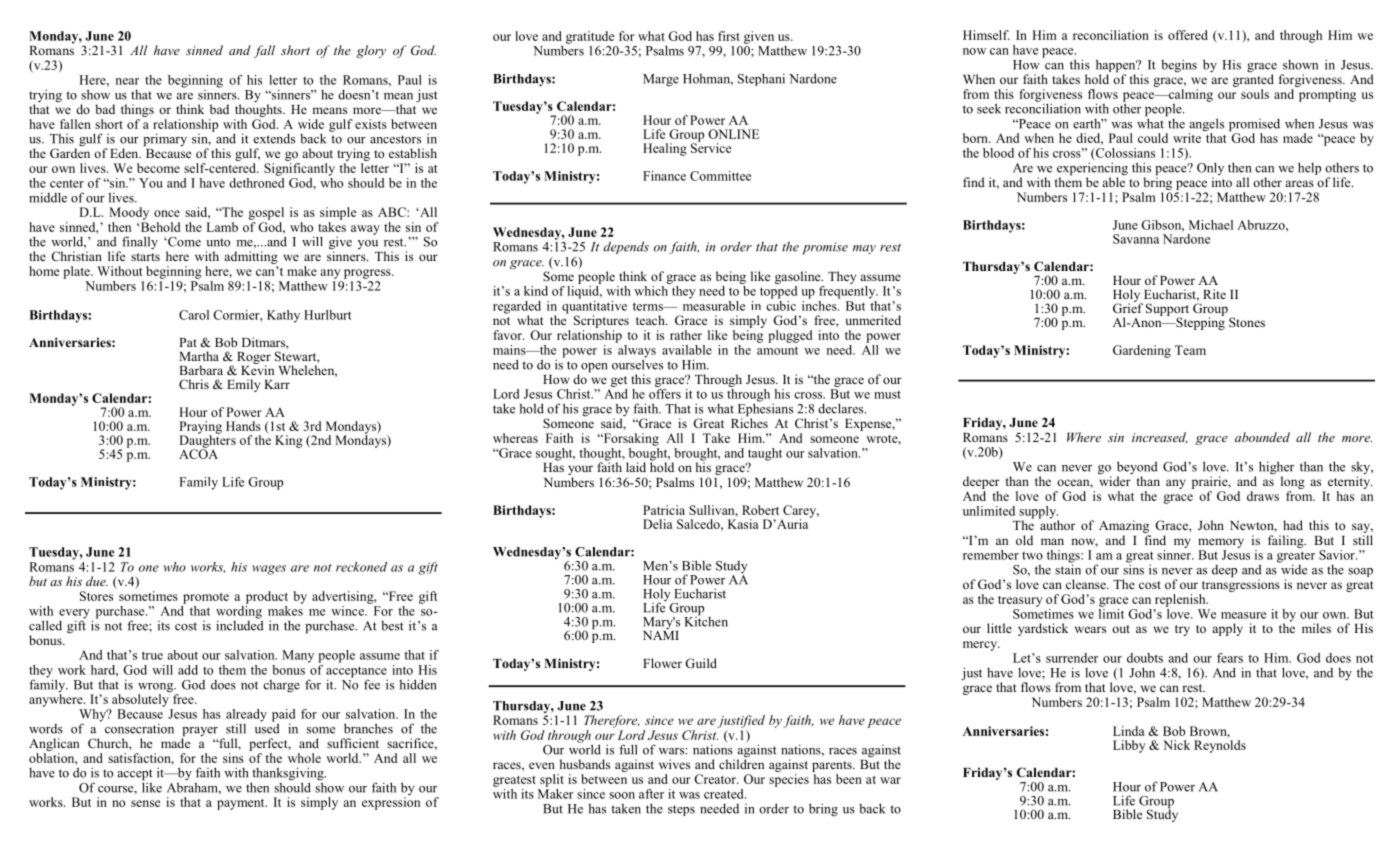 The image size is (1400, 850). Describe the element at coordinates (1181, 600) in the screenshot. I see `replenish` at that location.
